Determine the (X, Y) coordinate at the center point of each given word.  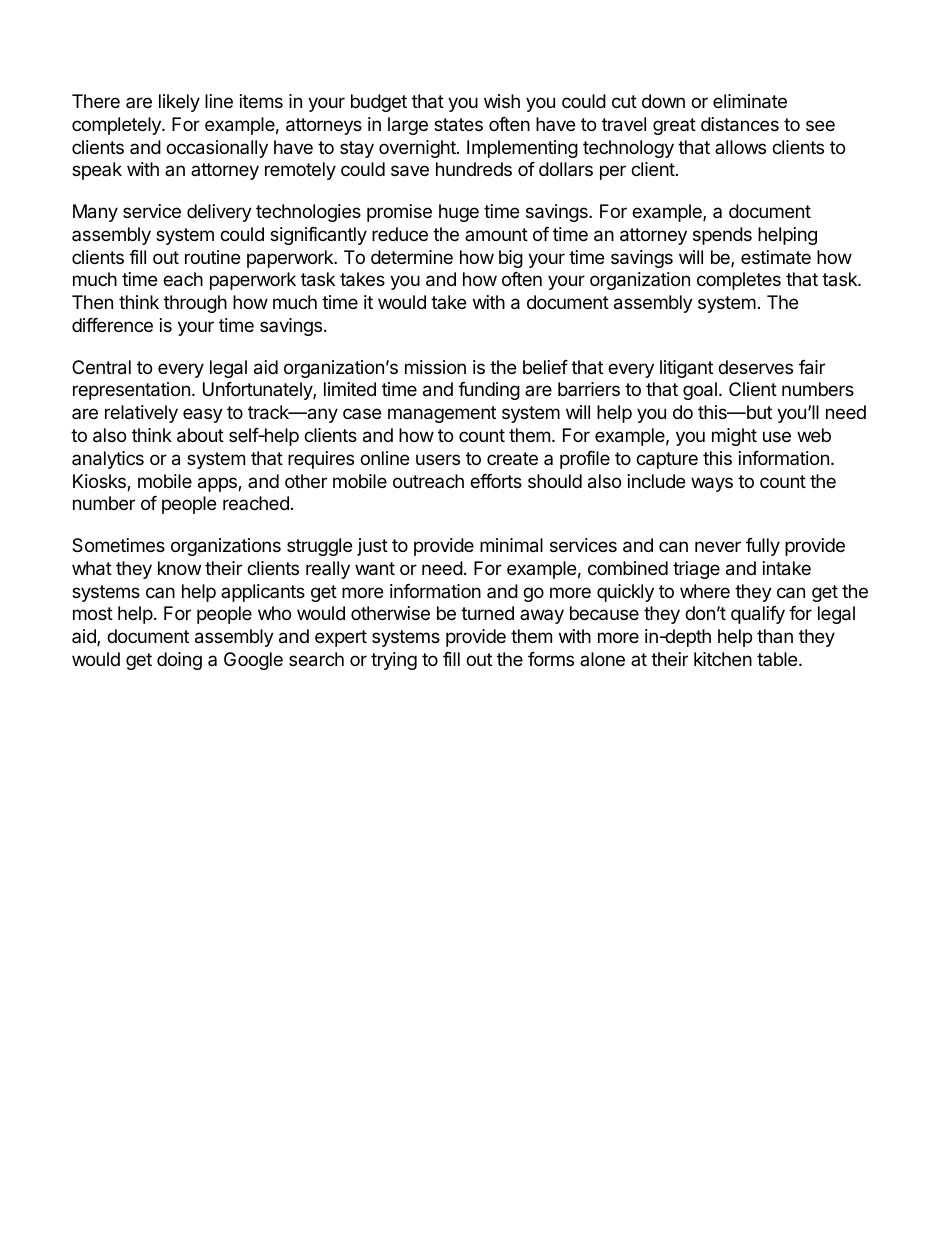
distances (740, 124)
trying (394, 661)
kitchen (723, 659)
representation (131, 391)
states (458, 125)
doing (179, 661)
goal (700, 391)
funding (489, 391)
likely (179, 103)
